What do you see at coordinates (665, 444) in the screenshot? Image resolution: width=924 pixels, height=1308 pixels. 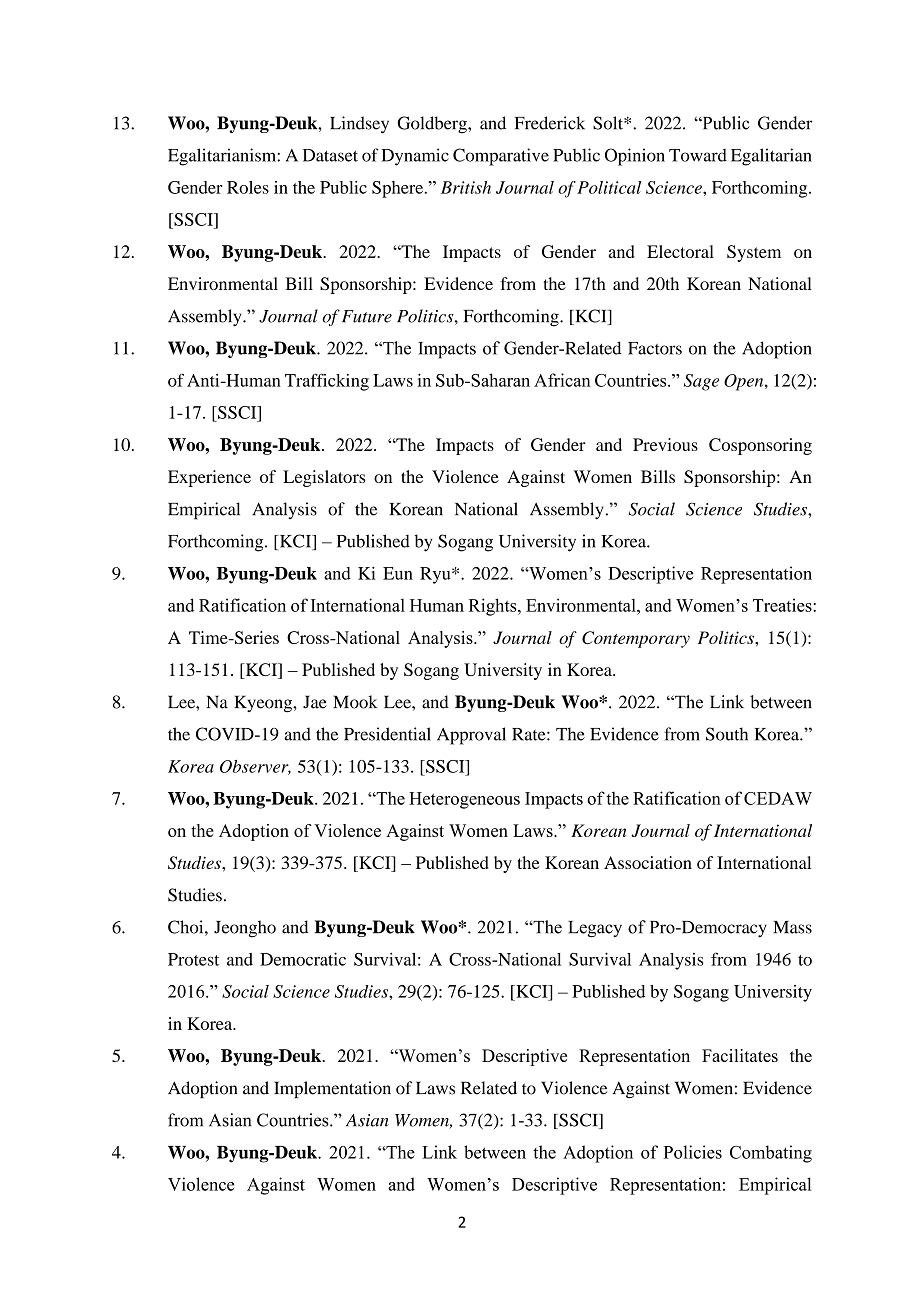 I see `Previous` at bounding box center [665, 444].
